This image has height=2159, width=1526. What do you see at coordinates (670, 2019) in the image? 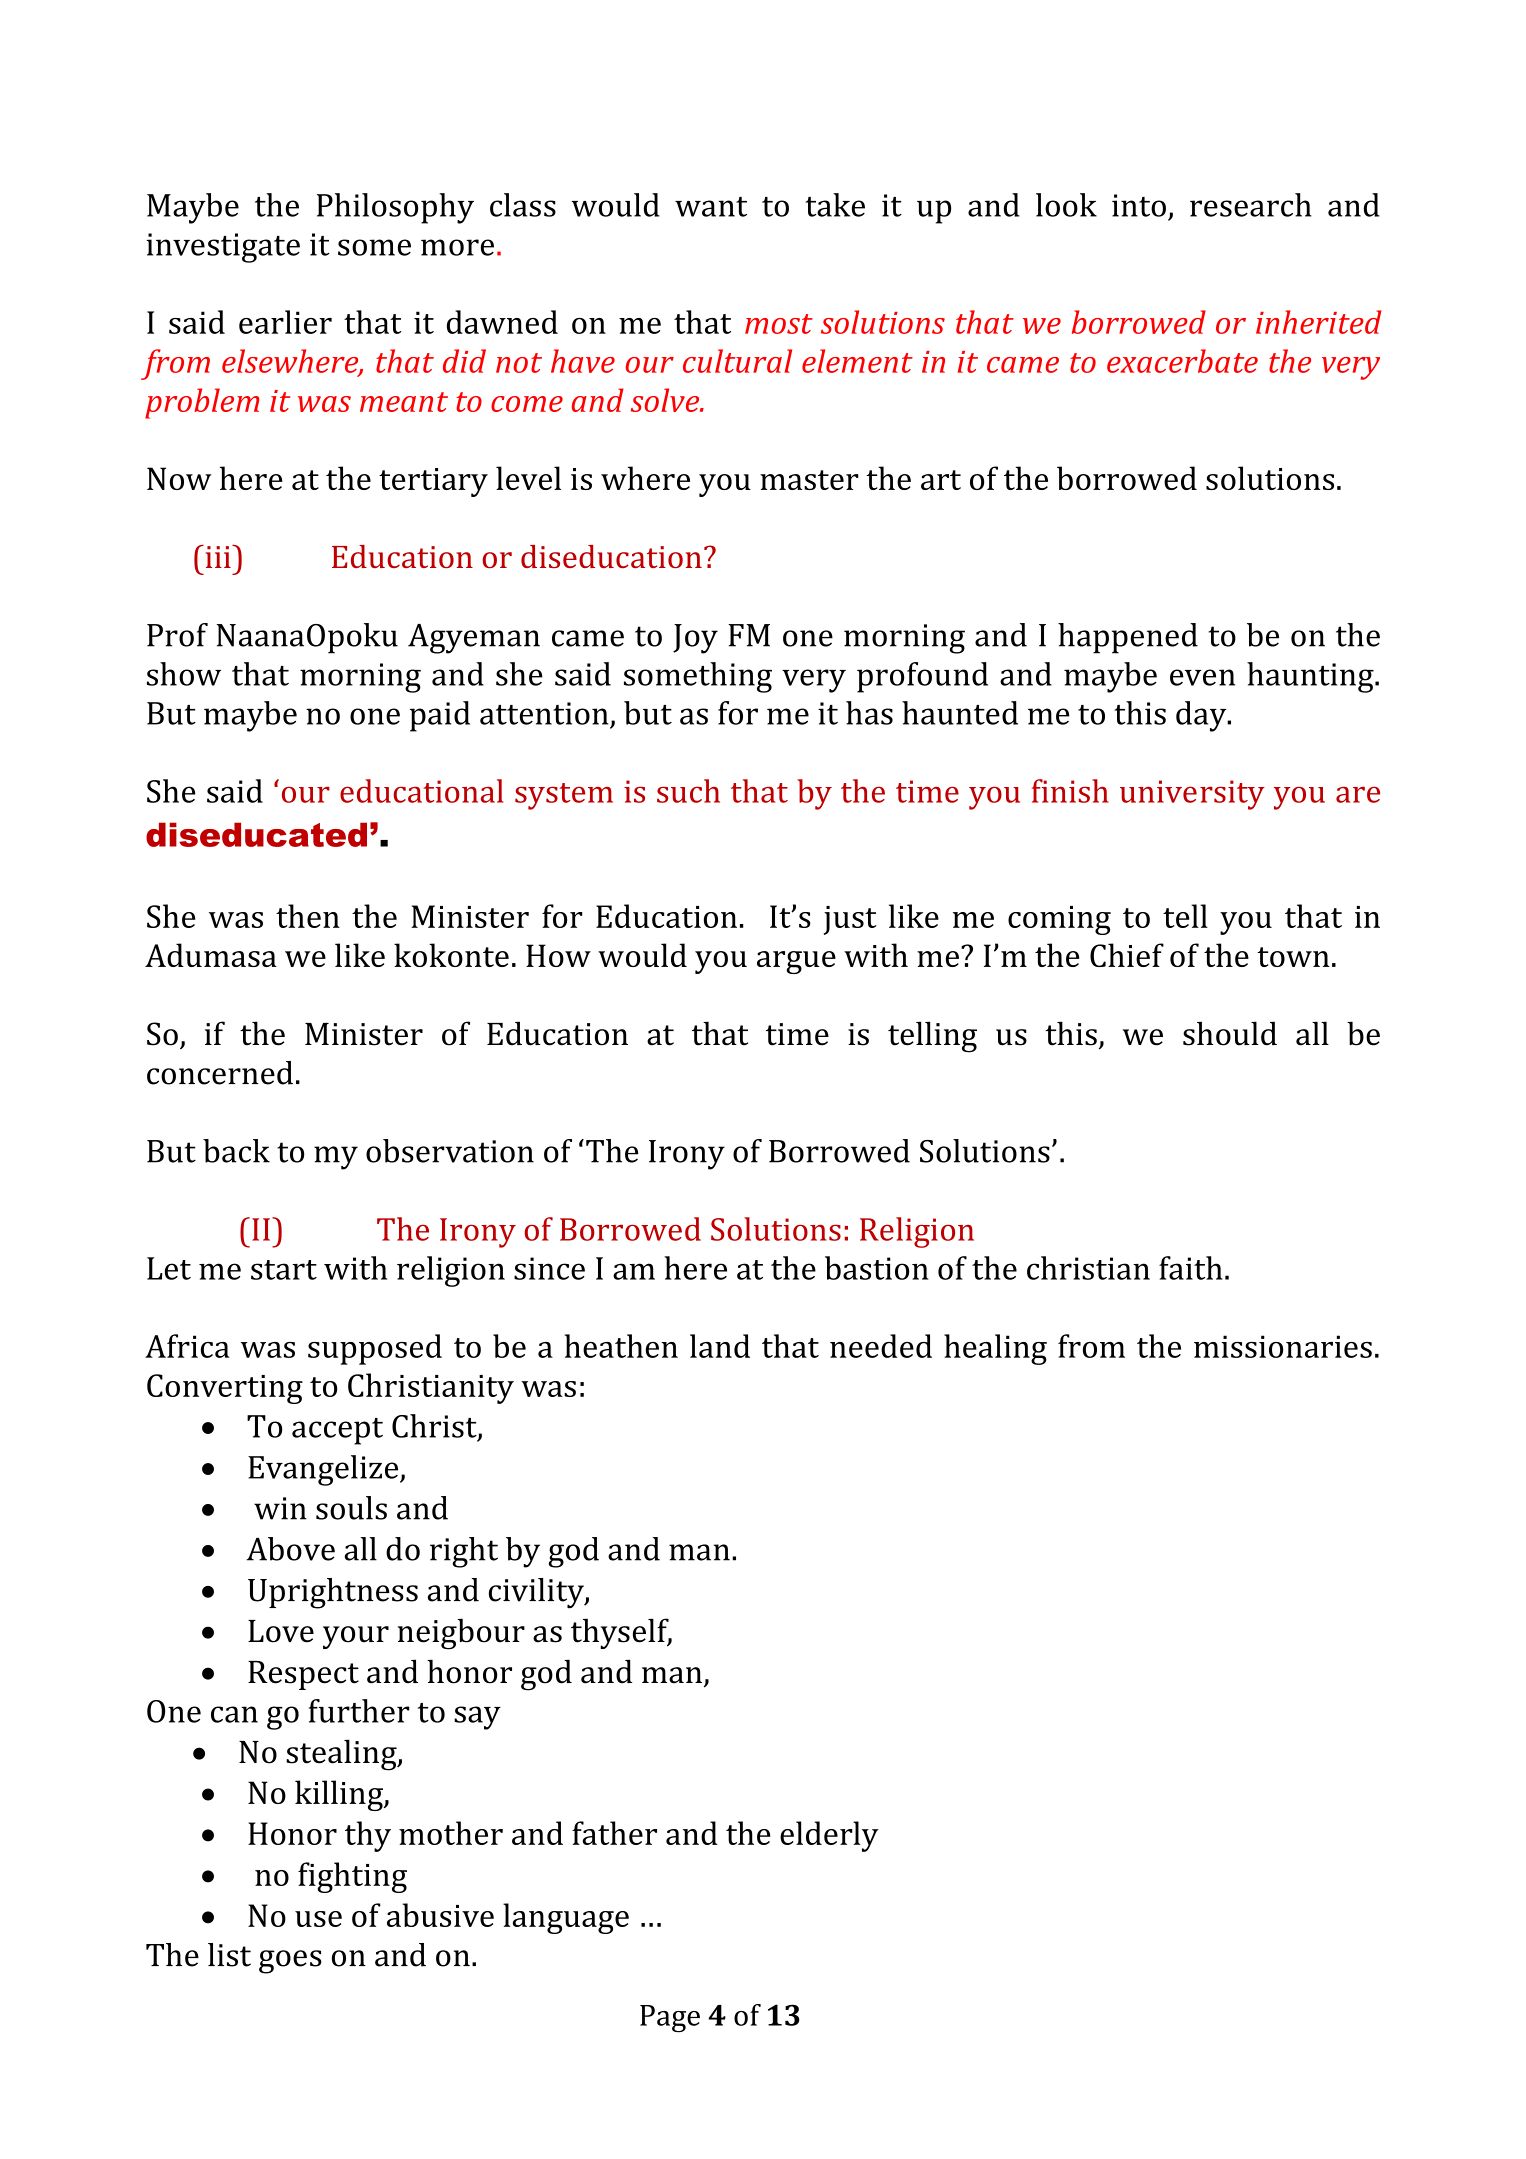
I see `Page` at bounding box center [670, 2019].
